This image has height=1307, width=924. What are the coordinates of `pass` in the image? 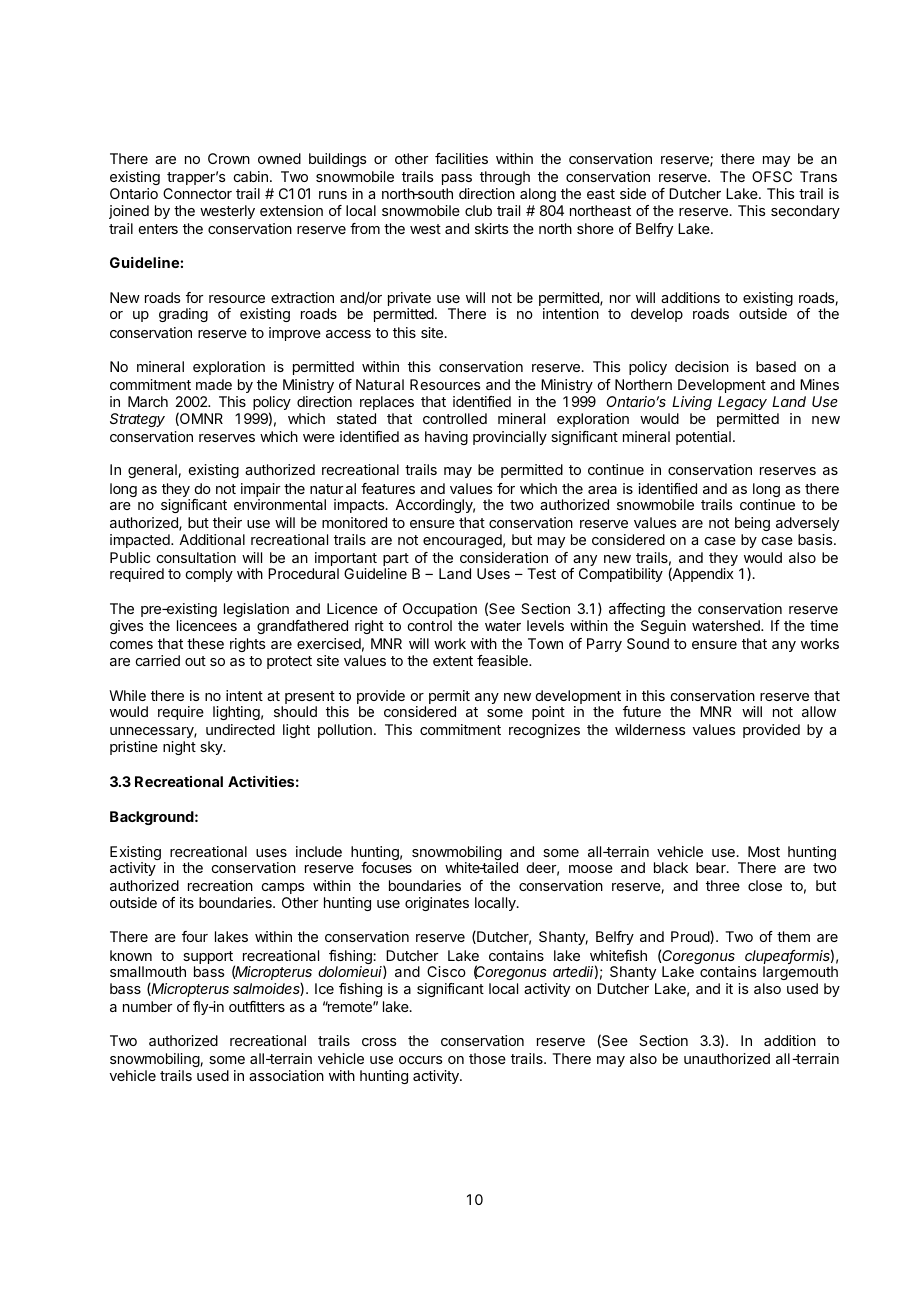 It's located at (457, 179).
